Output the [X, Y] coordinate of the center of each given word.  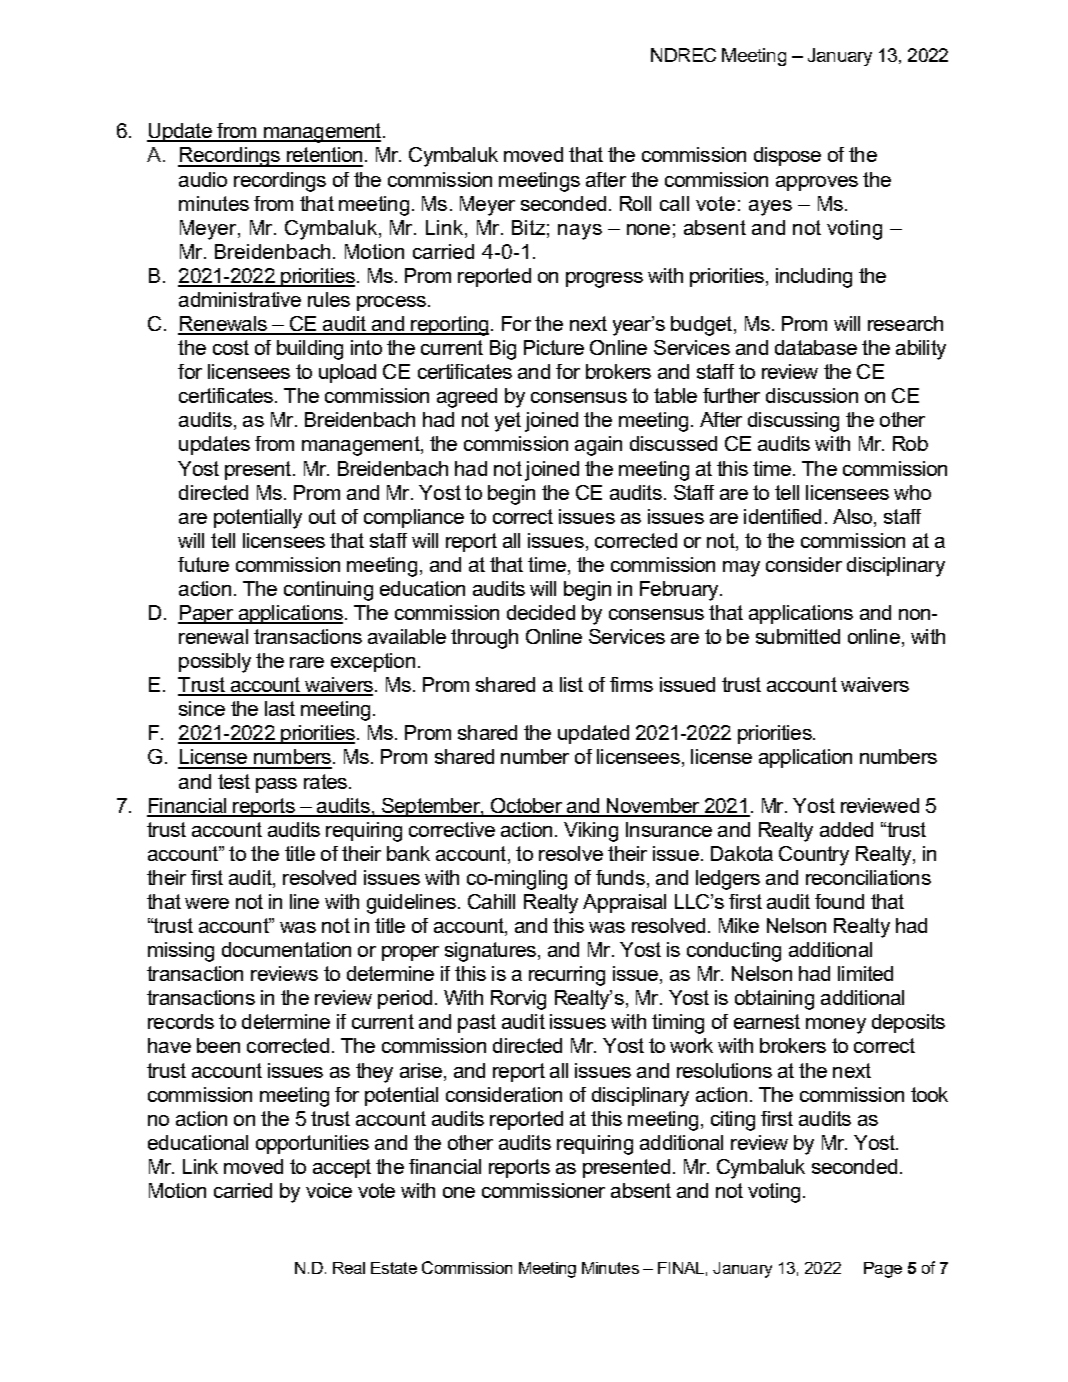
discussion [812, 395]
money [836, 1026]
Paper [206, 614]
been [218, 1045]
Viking [591, 832]
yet [508, 422]
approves [817, 183]
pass [276, 785]
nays [580, 232]
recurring [567, 976]
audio [203, 179]
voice [329, 1190]
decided [541, 612]
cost [231, 347]
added [846, 829]
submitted [798, 636]
